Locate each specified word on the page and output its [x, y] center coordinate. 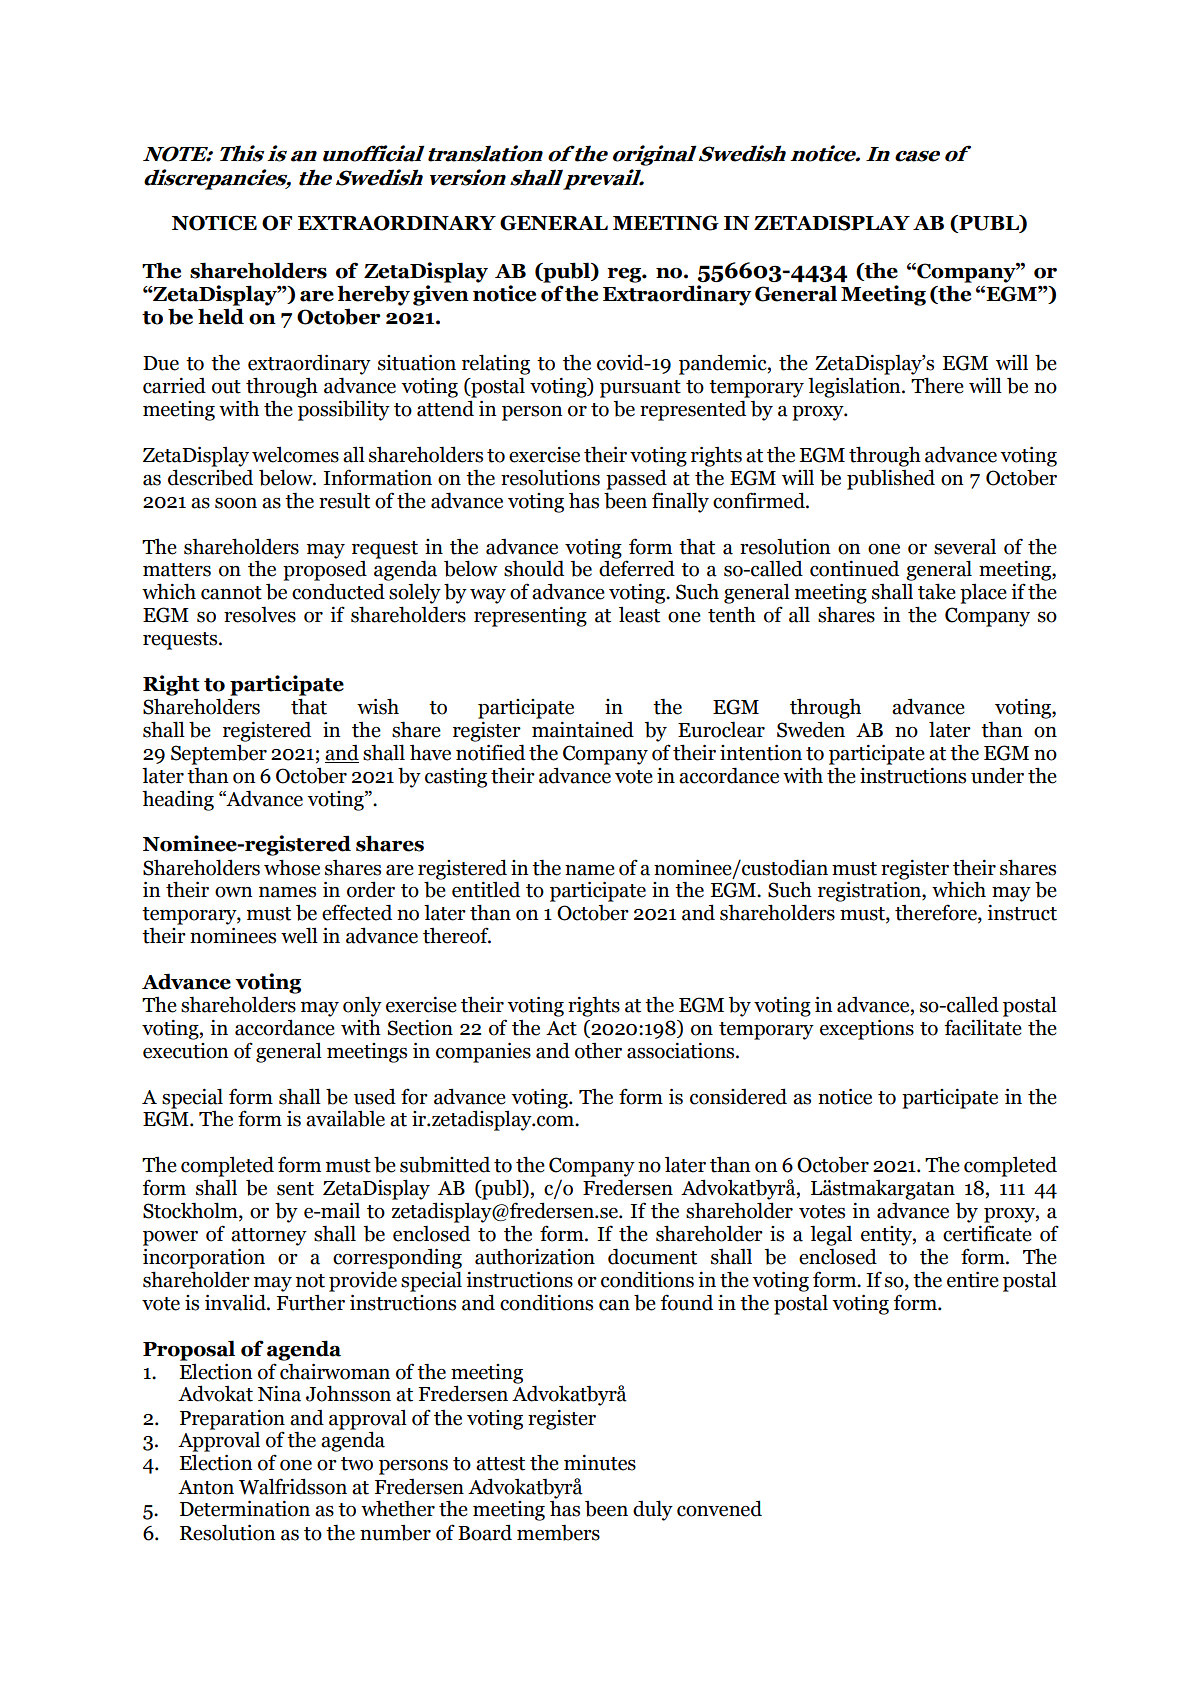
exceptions [867, 1029]
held [221, 316]
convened [719, 1508]
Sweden [811, 729]
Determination [245, 1508]
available [345, 1118]
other [598, 1051]
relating [496, 364]
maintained [583, 729]
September [219, 754]
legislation [855, 387]
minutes [600, 1463]
